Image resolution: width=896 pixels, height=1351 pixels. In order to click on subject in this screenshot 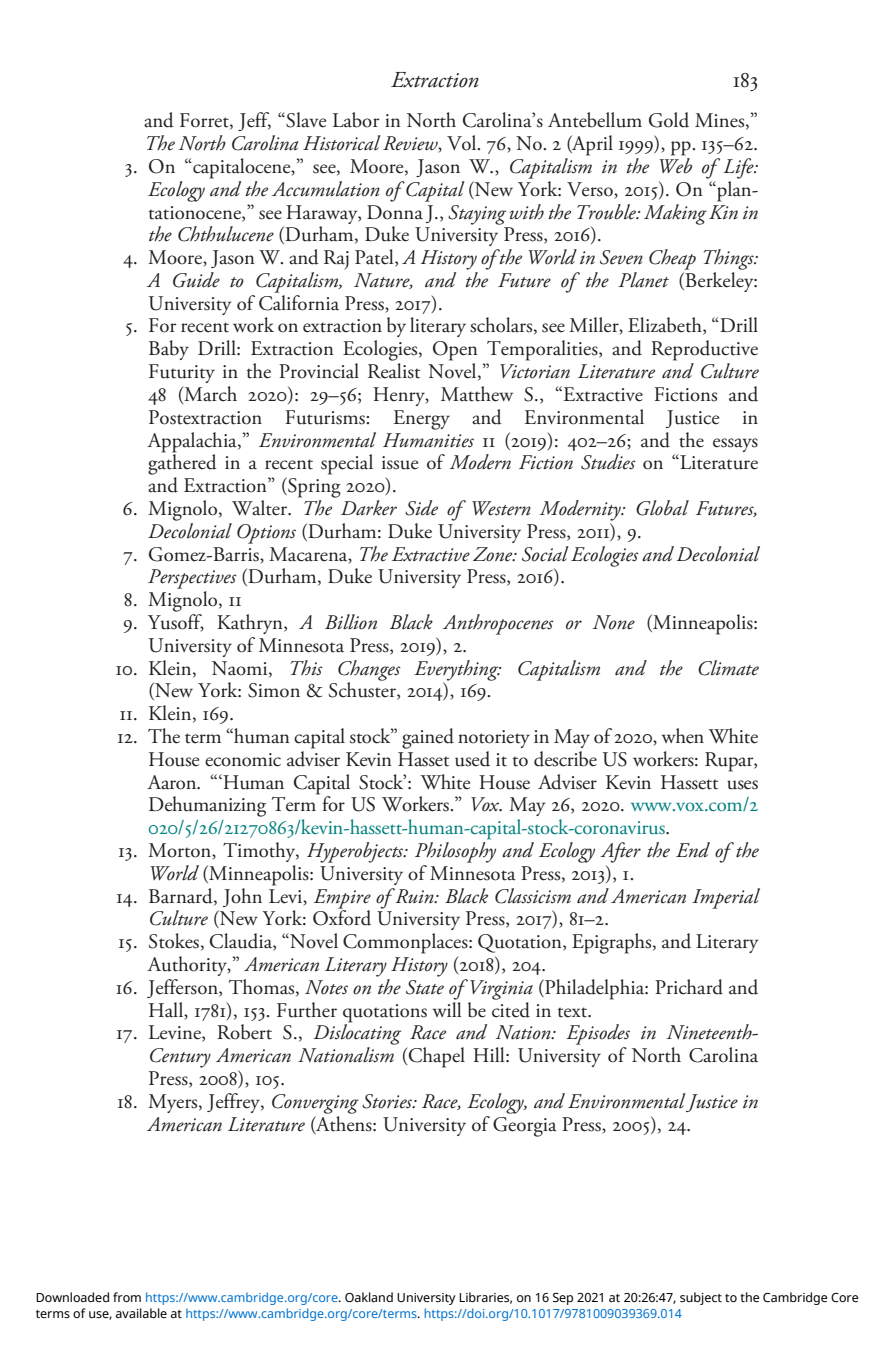, I will do `click(701, 1298)`.
